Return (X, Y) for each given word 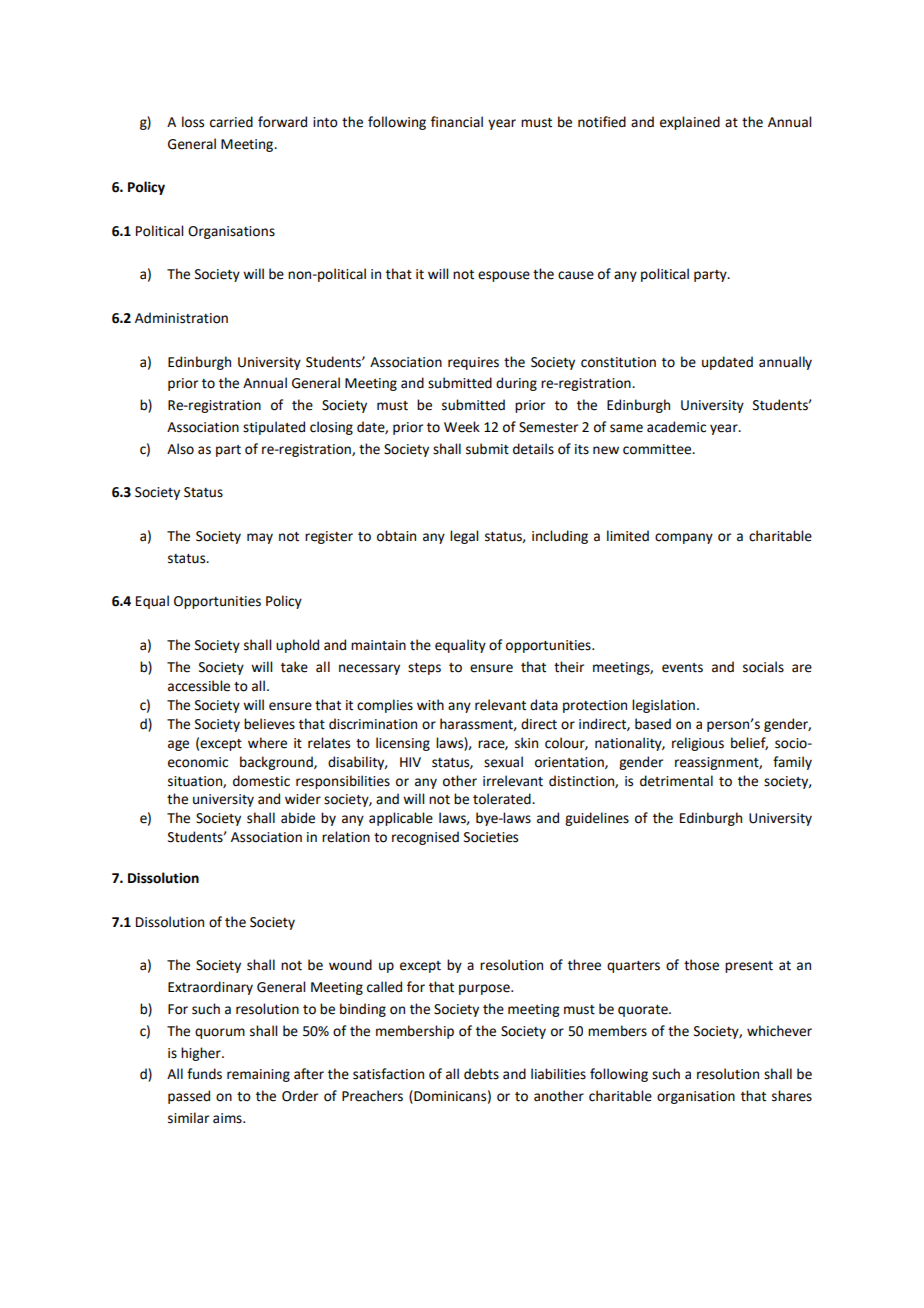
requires (473, 363)
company (684, 538)
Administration (181, 318)
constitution (618, 362)
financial (457, 122)
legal (464, 537)
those (701, 965)
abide (298, 818)
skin (526, 743)
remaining (258, 1075)
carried (231, 122)
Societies (491, 837)
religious (698, 744)
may (260, 538)
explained (690, 123)
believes (269, 724)
